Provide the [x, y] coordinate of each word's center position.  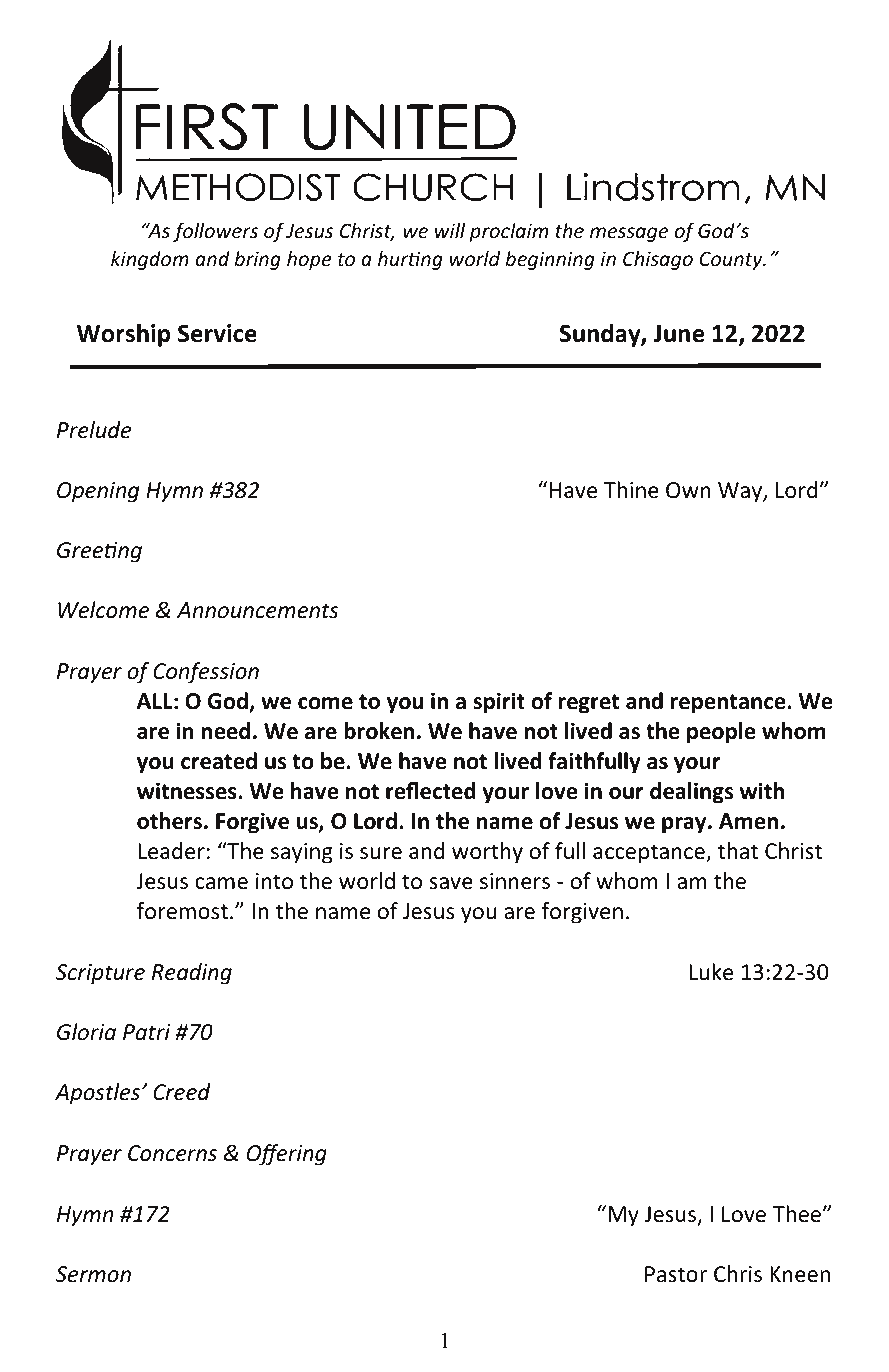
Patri [146, 1032]
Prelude [94, 430]
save [451, 883]
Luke [711, 972]
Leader [171, 851]
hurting [410, 260]
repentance [729, 704]
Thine [631, 490]
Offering [287, 1155]
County [732, 260]
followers [215, 232]
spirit [499, 703]
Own [688, 490]
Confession [206, 673]
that [738, 851]
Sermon [93, 1274]
